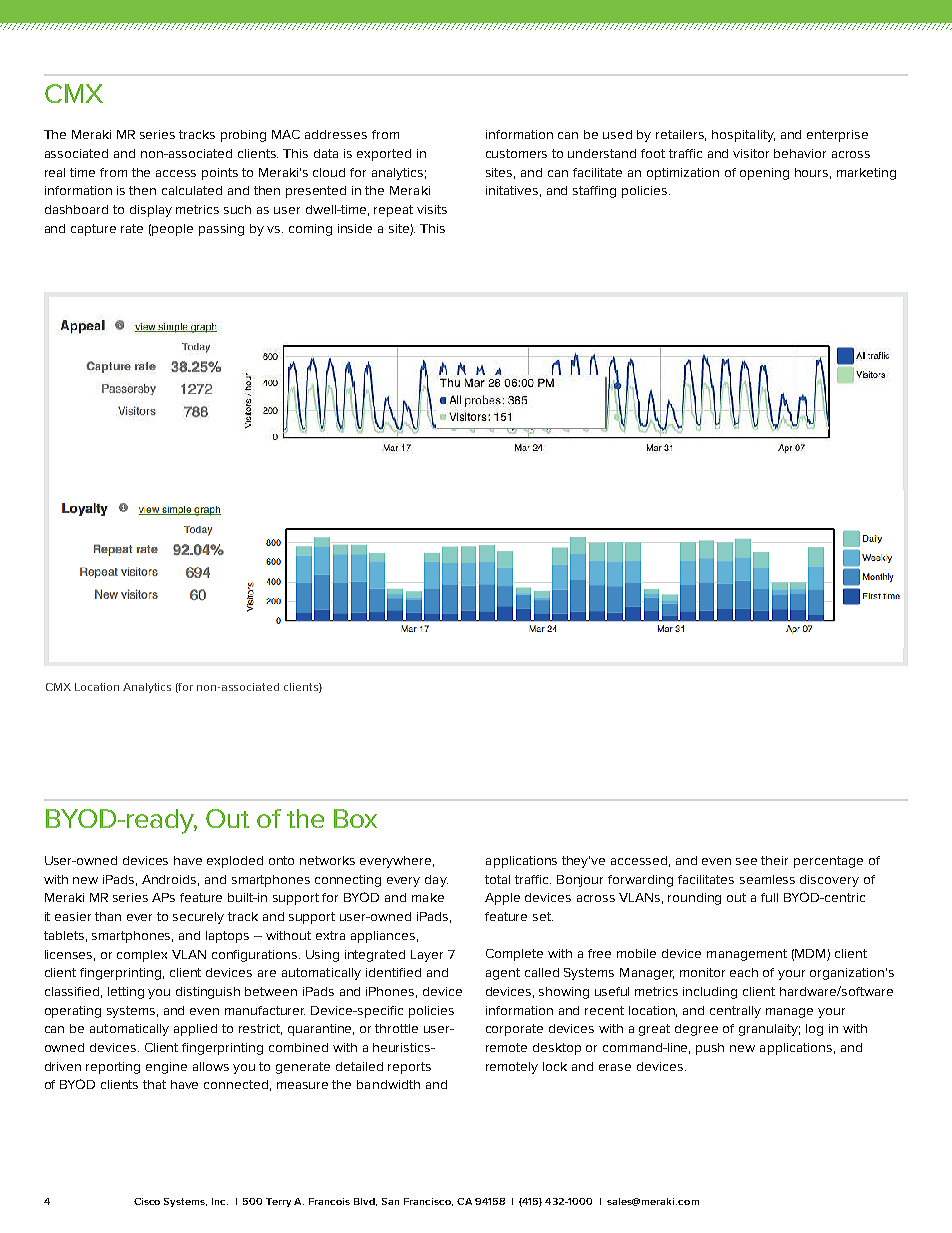 The width and height of the page is (952, 1233). What do you see at coordinates (355, 818) in the page?
I see `Box` at bounding box center [355, 818].
